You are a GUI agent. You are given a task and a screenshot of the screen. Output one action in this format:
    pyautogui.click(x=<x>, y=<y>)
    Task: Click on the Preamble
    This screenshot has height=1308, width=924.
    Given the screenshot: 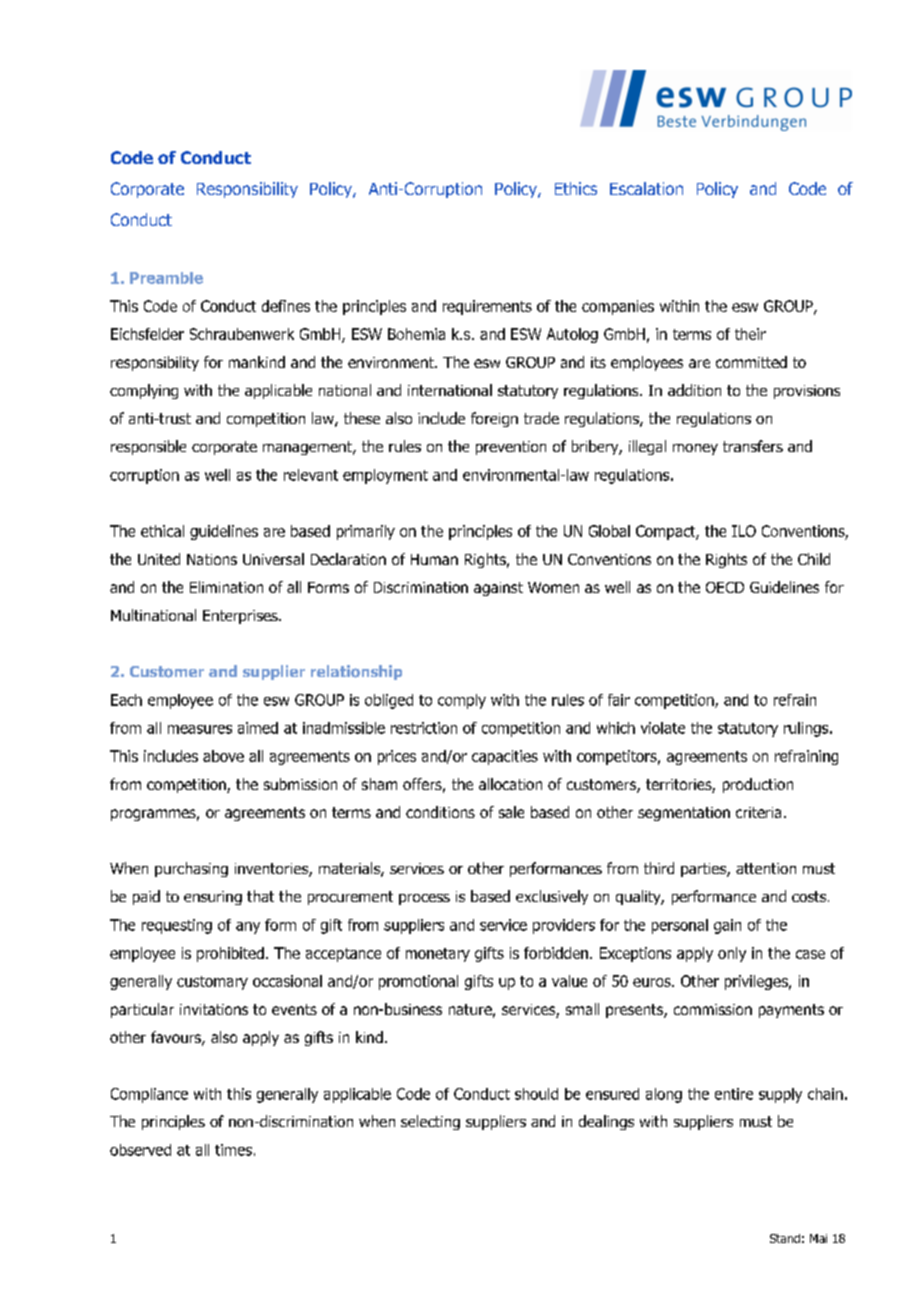 What is the action you would take?
    pyautogui.click(x=166, y=278)
